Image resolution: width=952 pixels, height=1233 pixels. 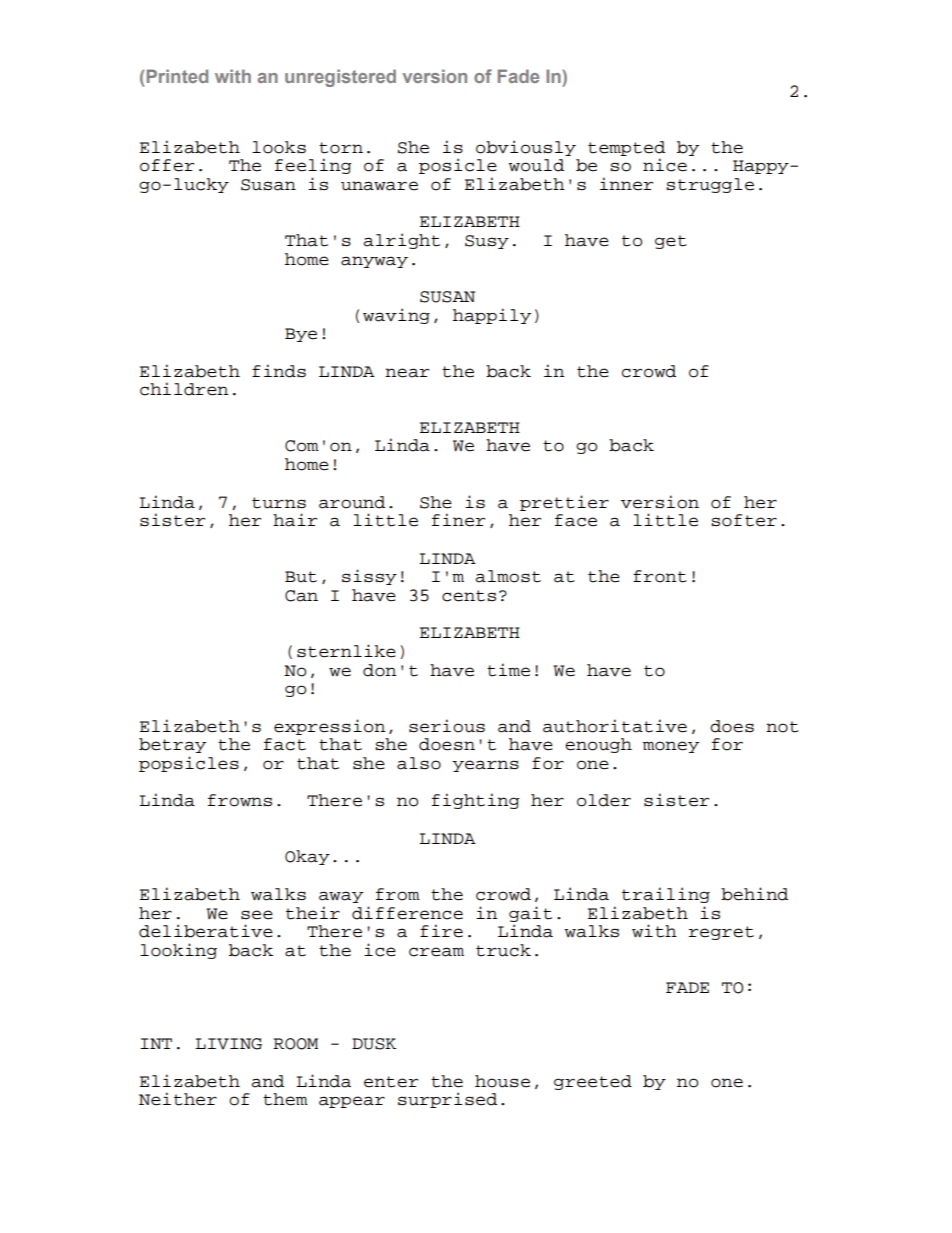 What do you see at coordinates (228, 1044) in the document?
I see `LIVING` at bounding box center [228, 1044].
